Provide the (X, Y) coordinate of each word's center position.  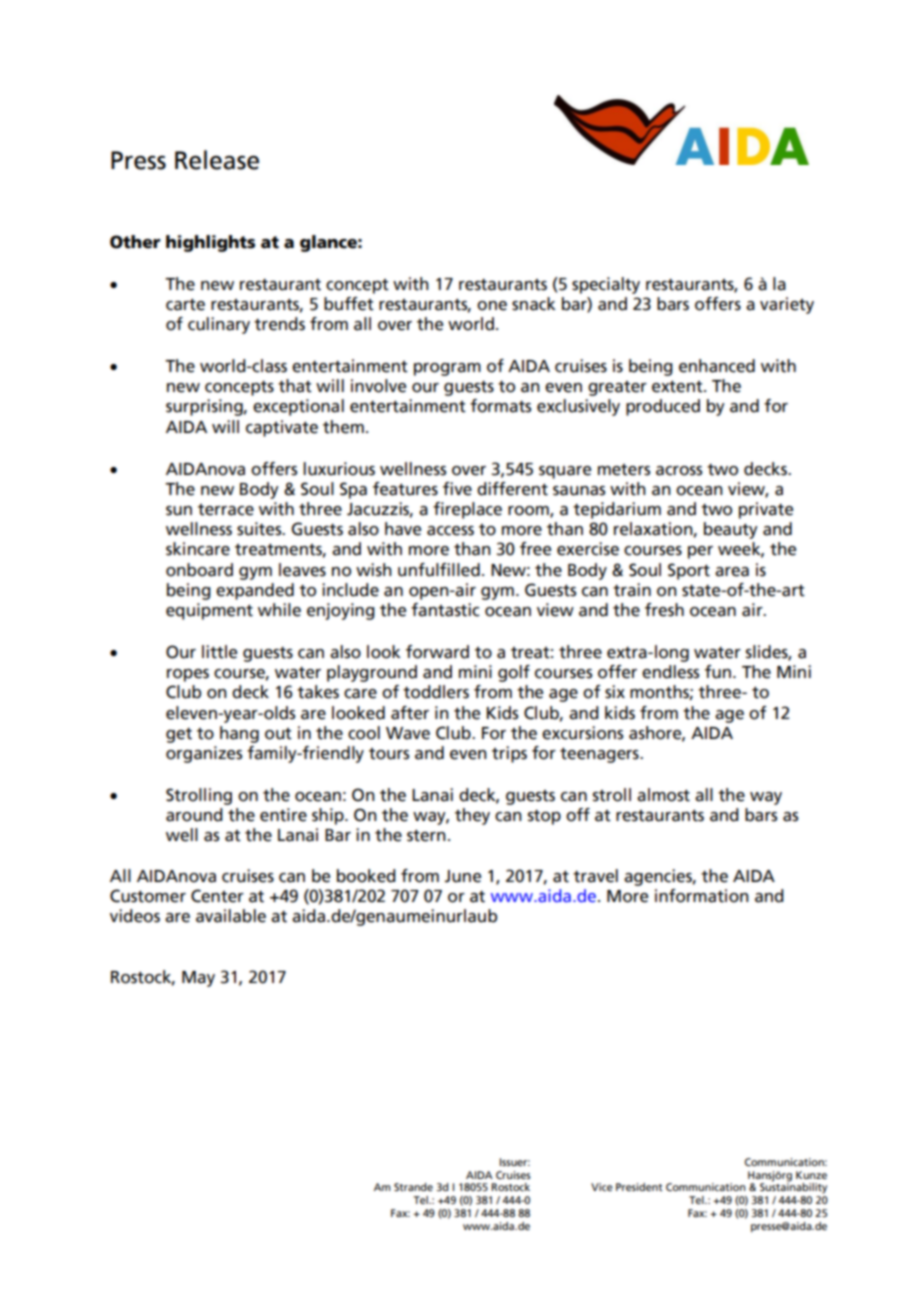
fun (718, 672)
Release (217, 160)
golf (514, 673)
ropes (188, 675)
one (492, 306)
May (198, 979)
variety (787, 305)
